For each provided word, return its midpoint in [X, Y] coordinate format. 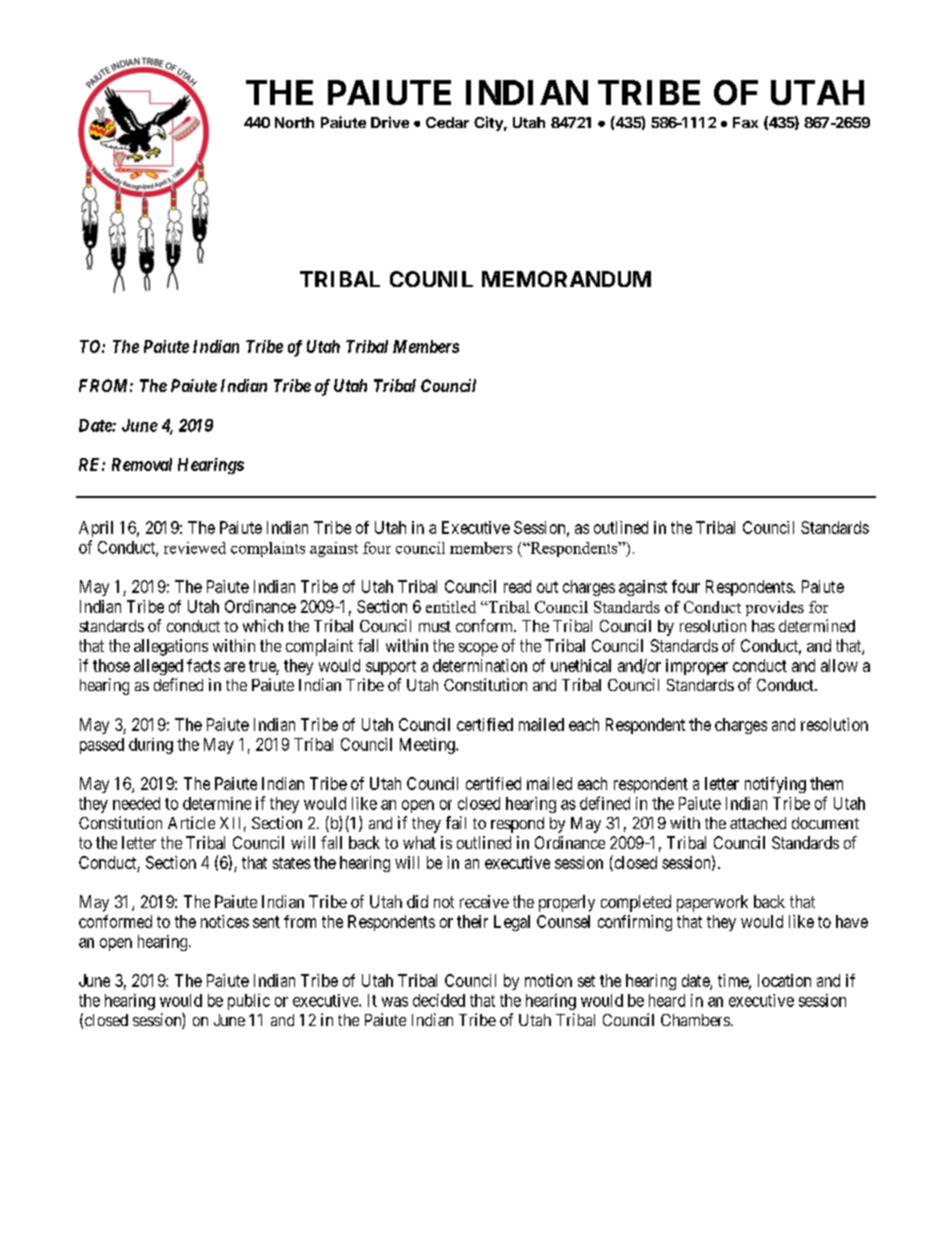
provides [775, 608]
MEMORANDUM [566, 279]
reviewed [195, 548]
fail [456, 822]
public [249, 1002]
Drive [390, 122]
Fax [745, 122]
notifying [775, 785]
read [517, 586]
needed [136, 803]
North [294, 122]
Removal [142, 464]
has [763, 626]
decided [439, 1000]
